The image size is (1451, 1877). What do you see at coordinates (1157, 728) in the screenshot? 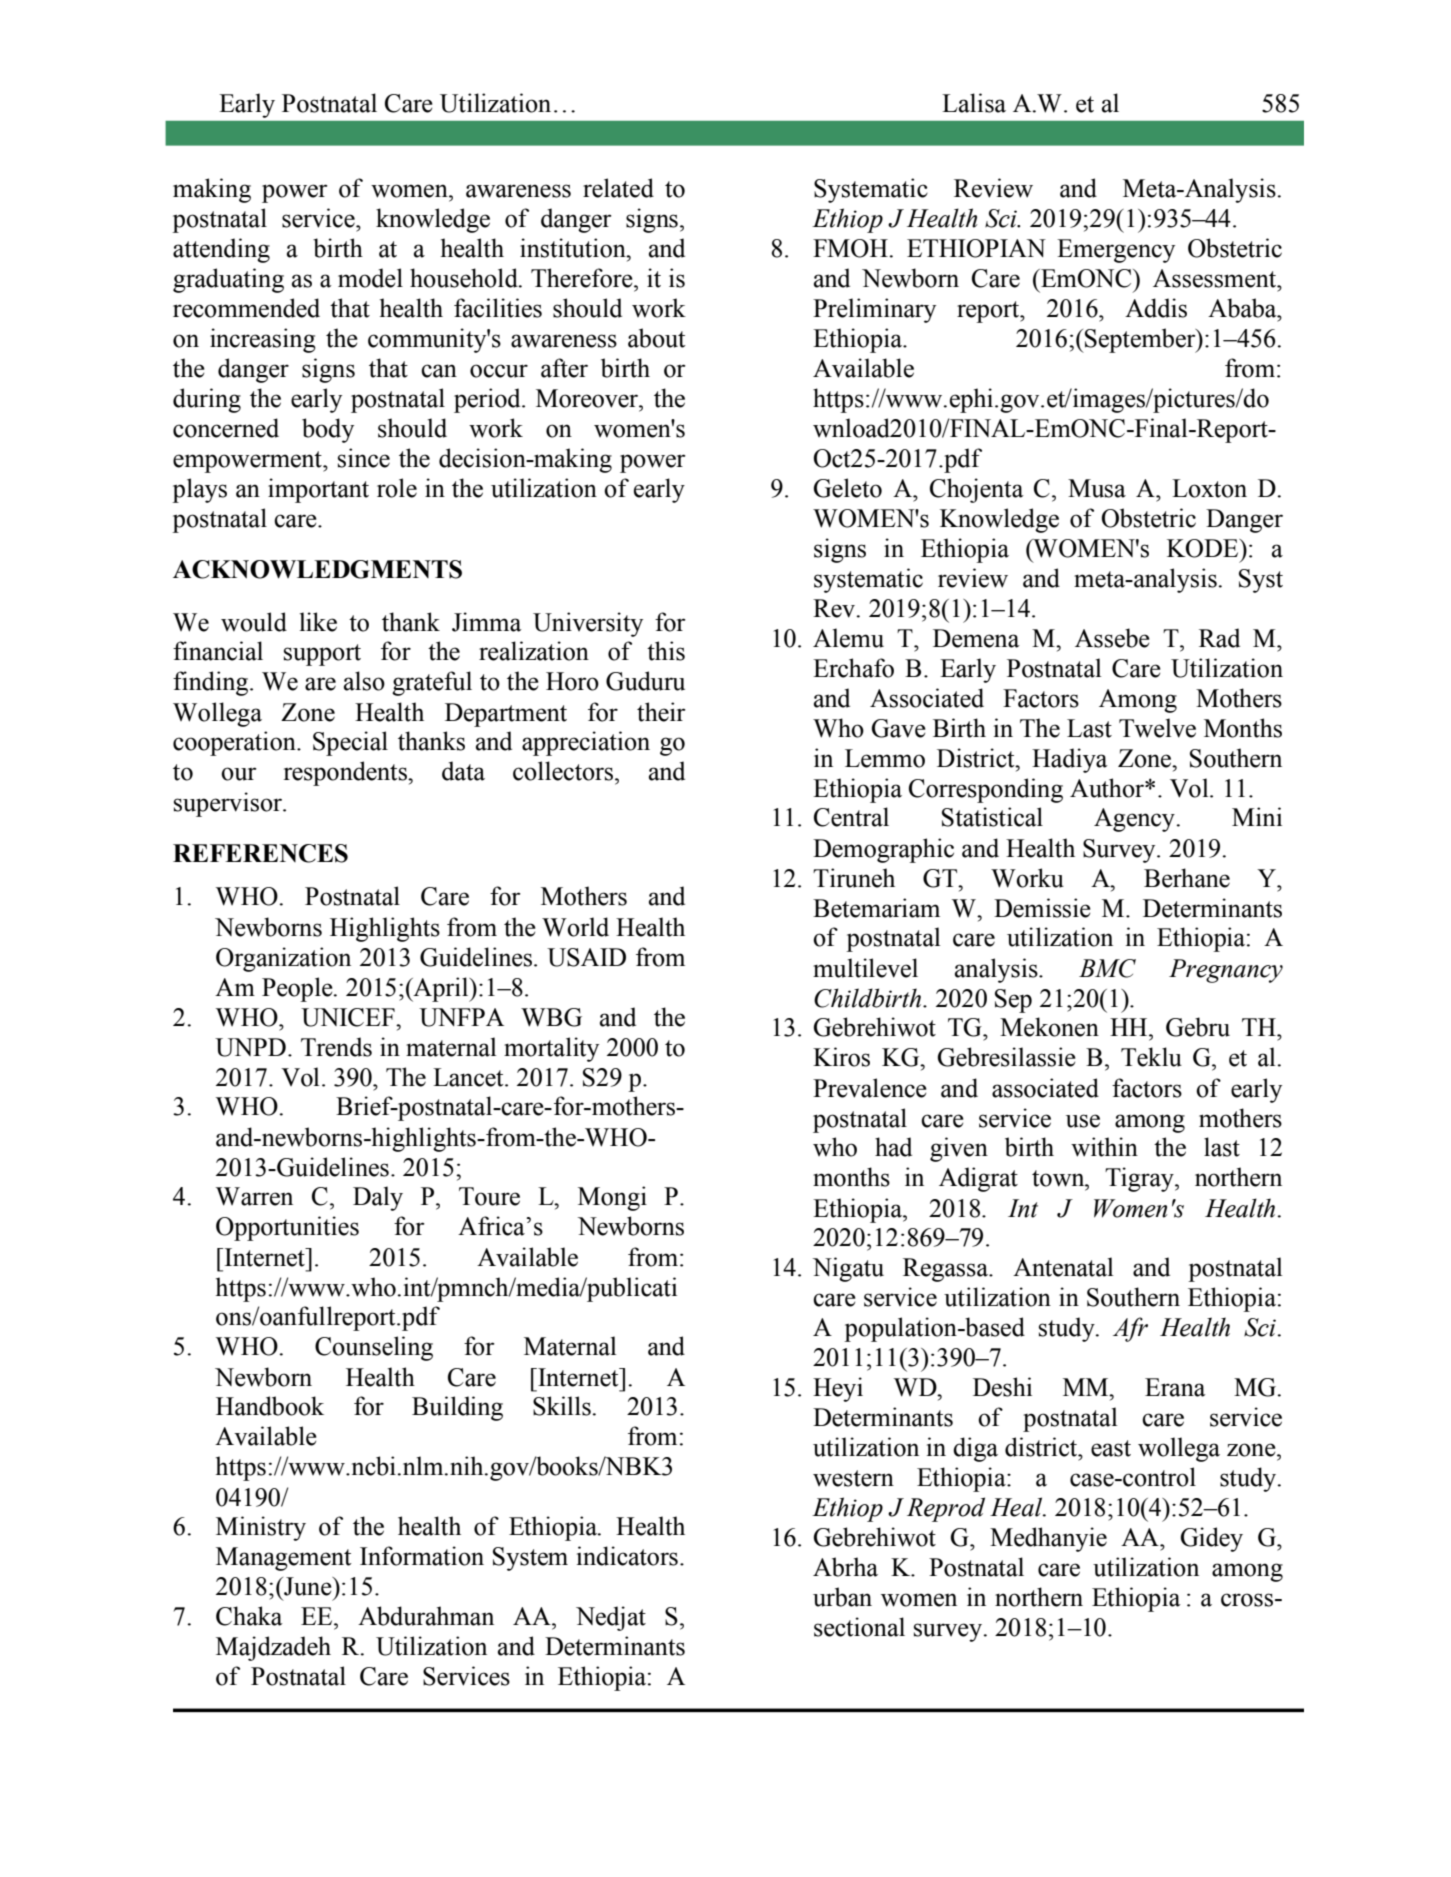
I see `Twelve` at bounding box center [1157, 728].
